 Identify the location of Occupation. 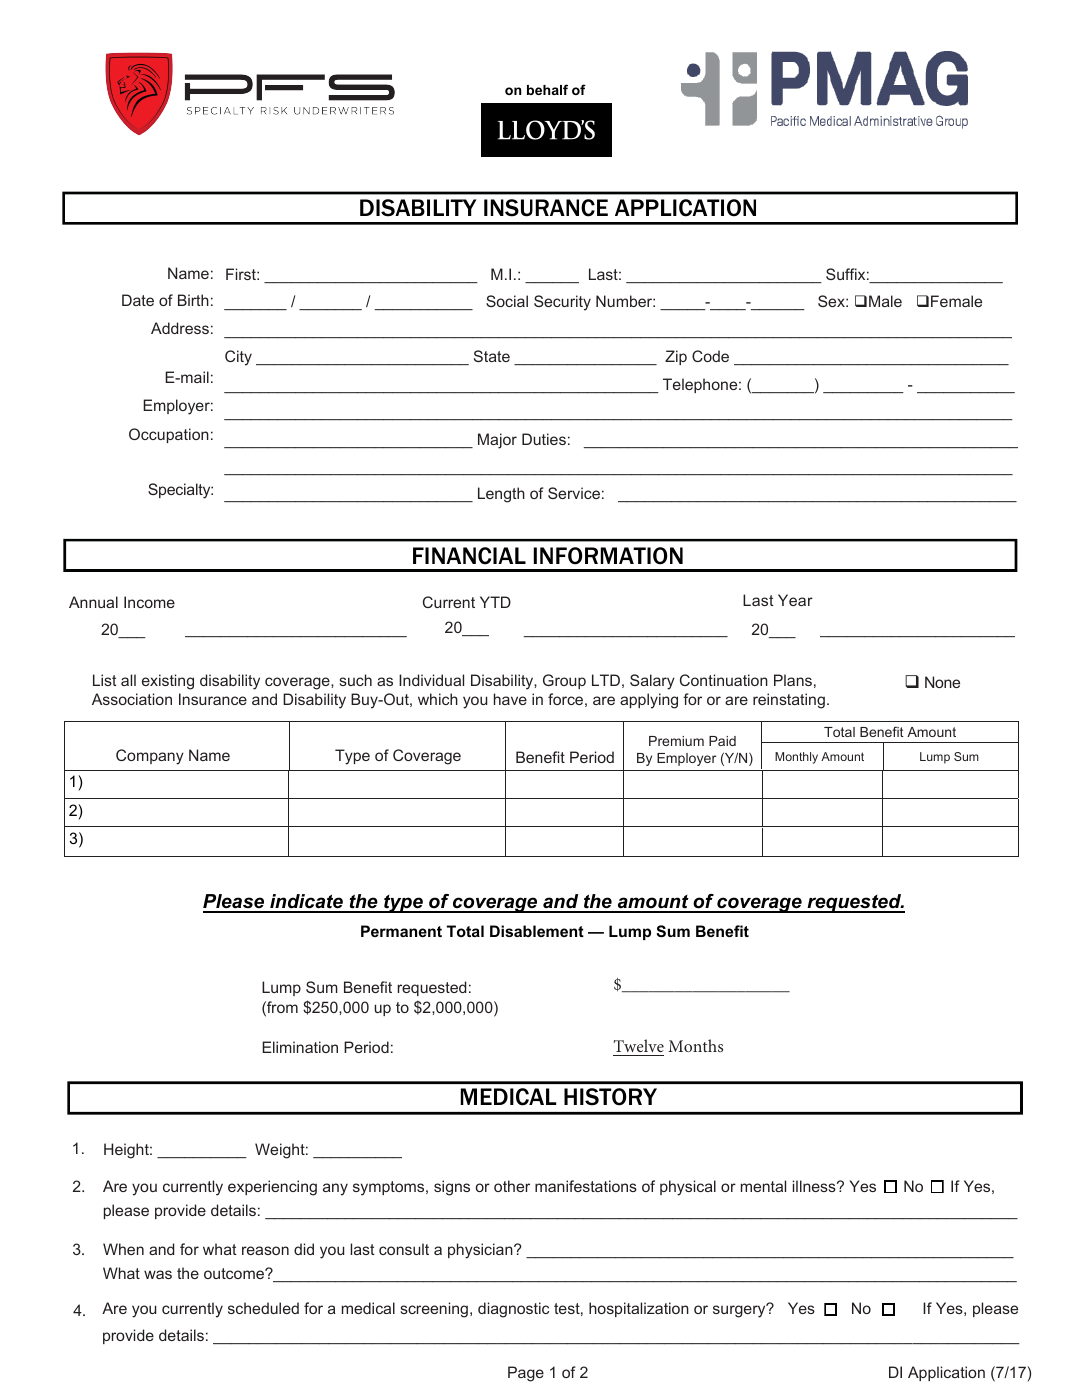
(169, 435).
